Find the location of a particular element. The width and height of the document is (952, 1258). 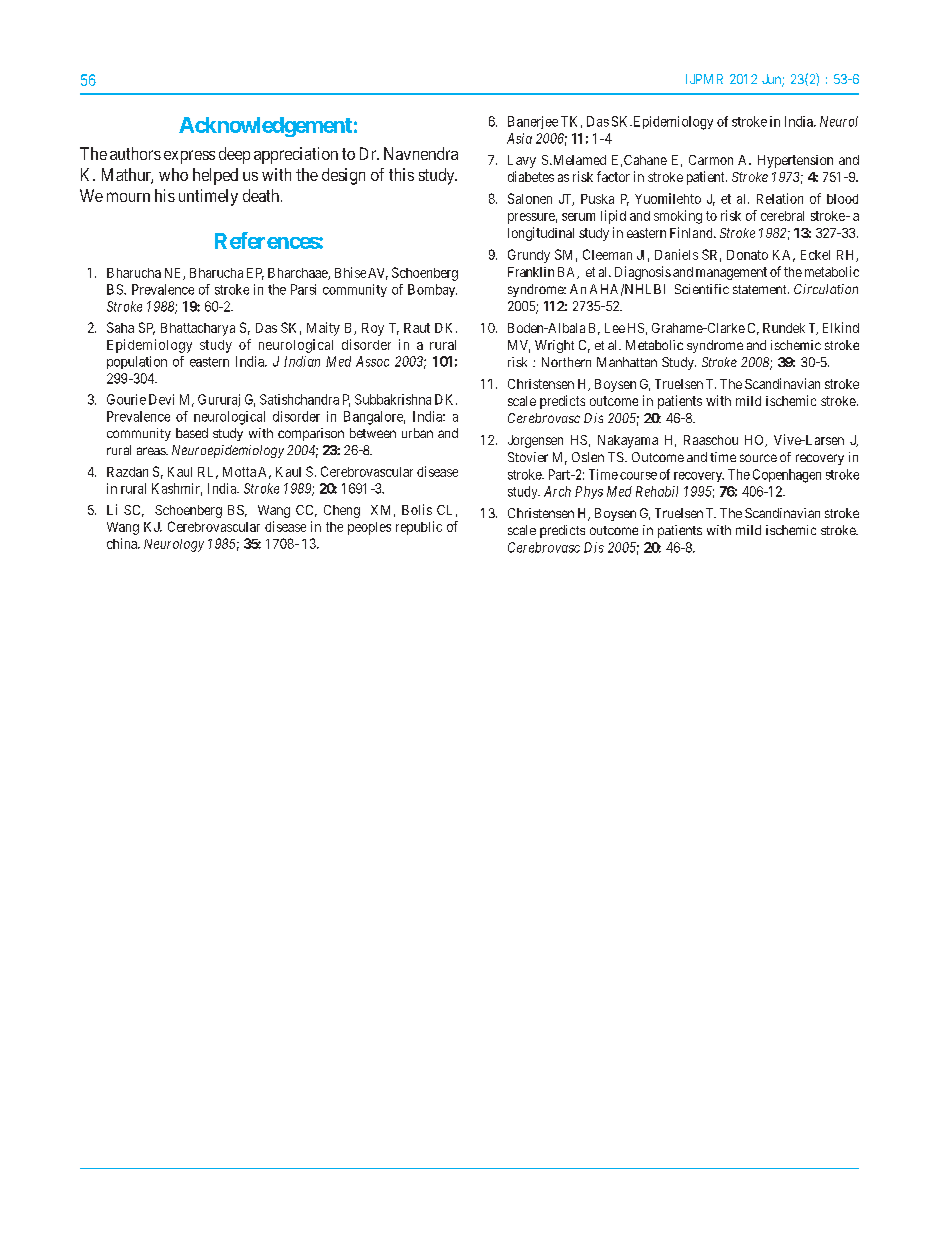

Saha is located at coordinates (120, 327).
